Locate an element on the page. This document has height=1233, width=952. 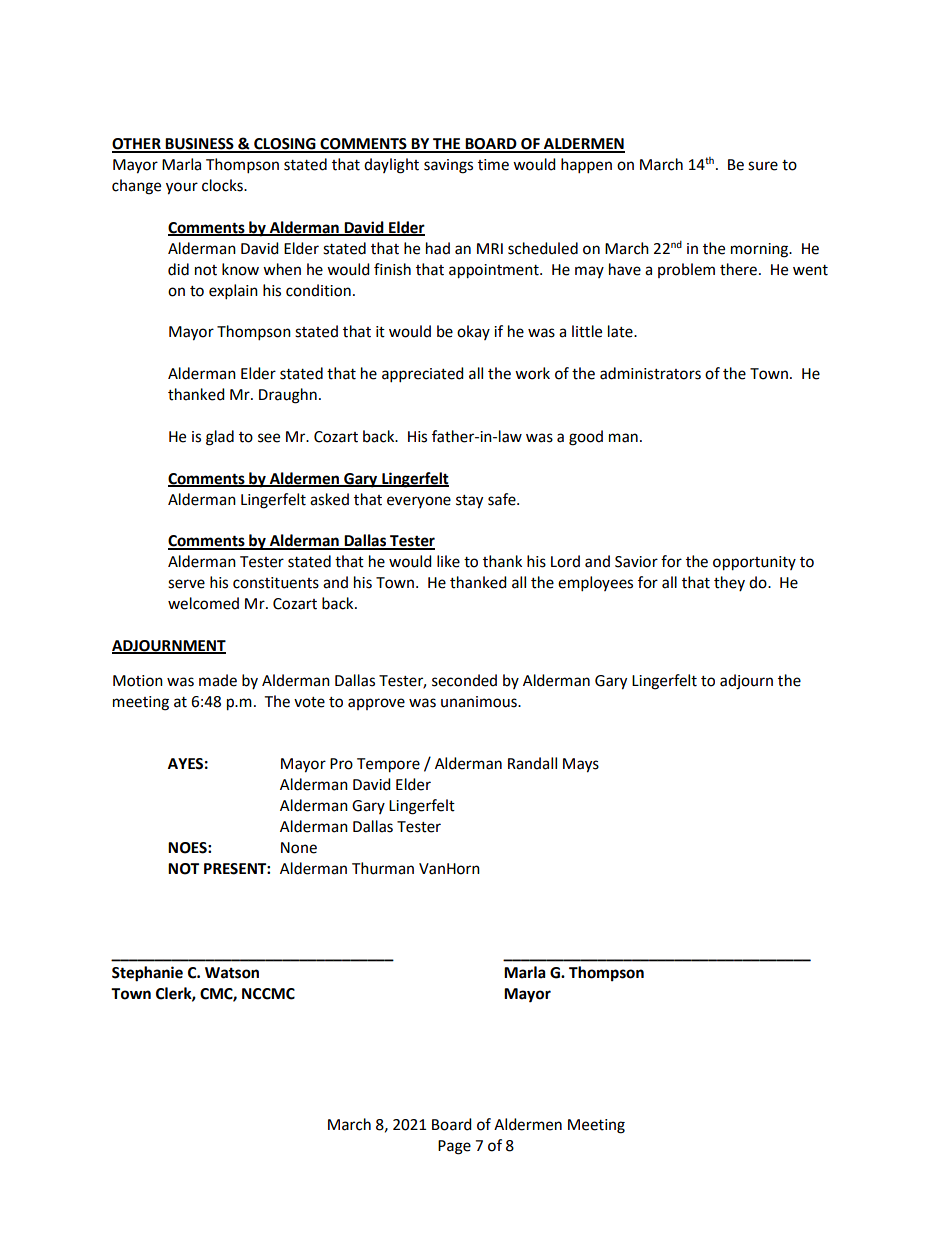
made is located at coordinates (218, 680).
